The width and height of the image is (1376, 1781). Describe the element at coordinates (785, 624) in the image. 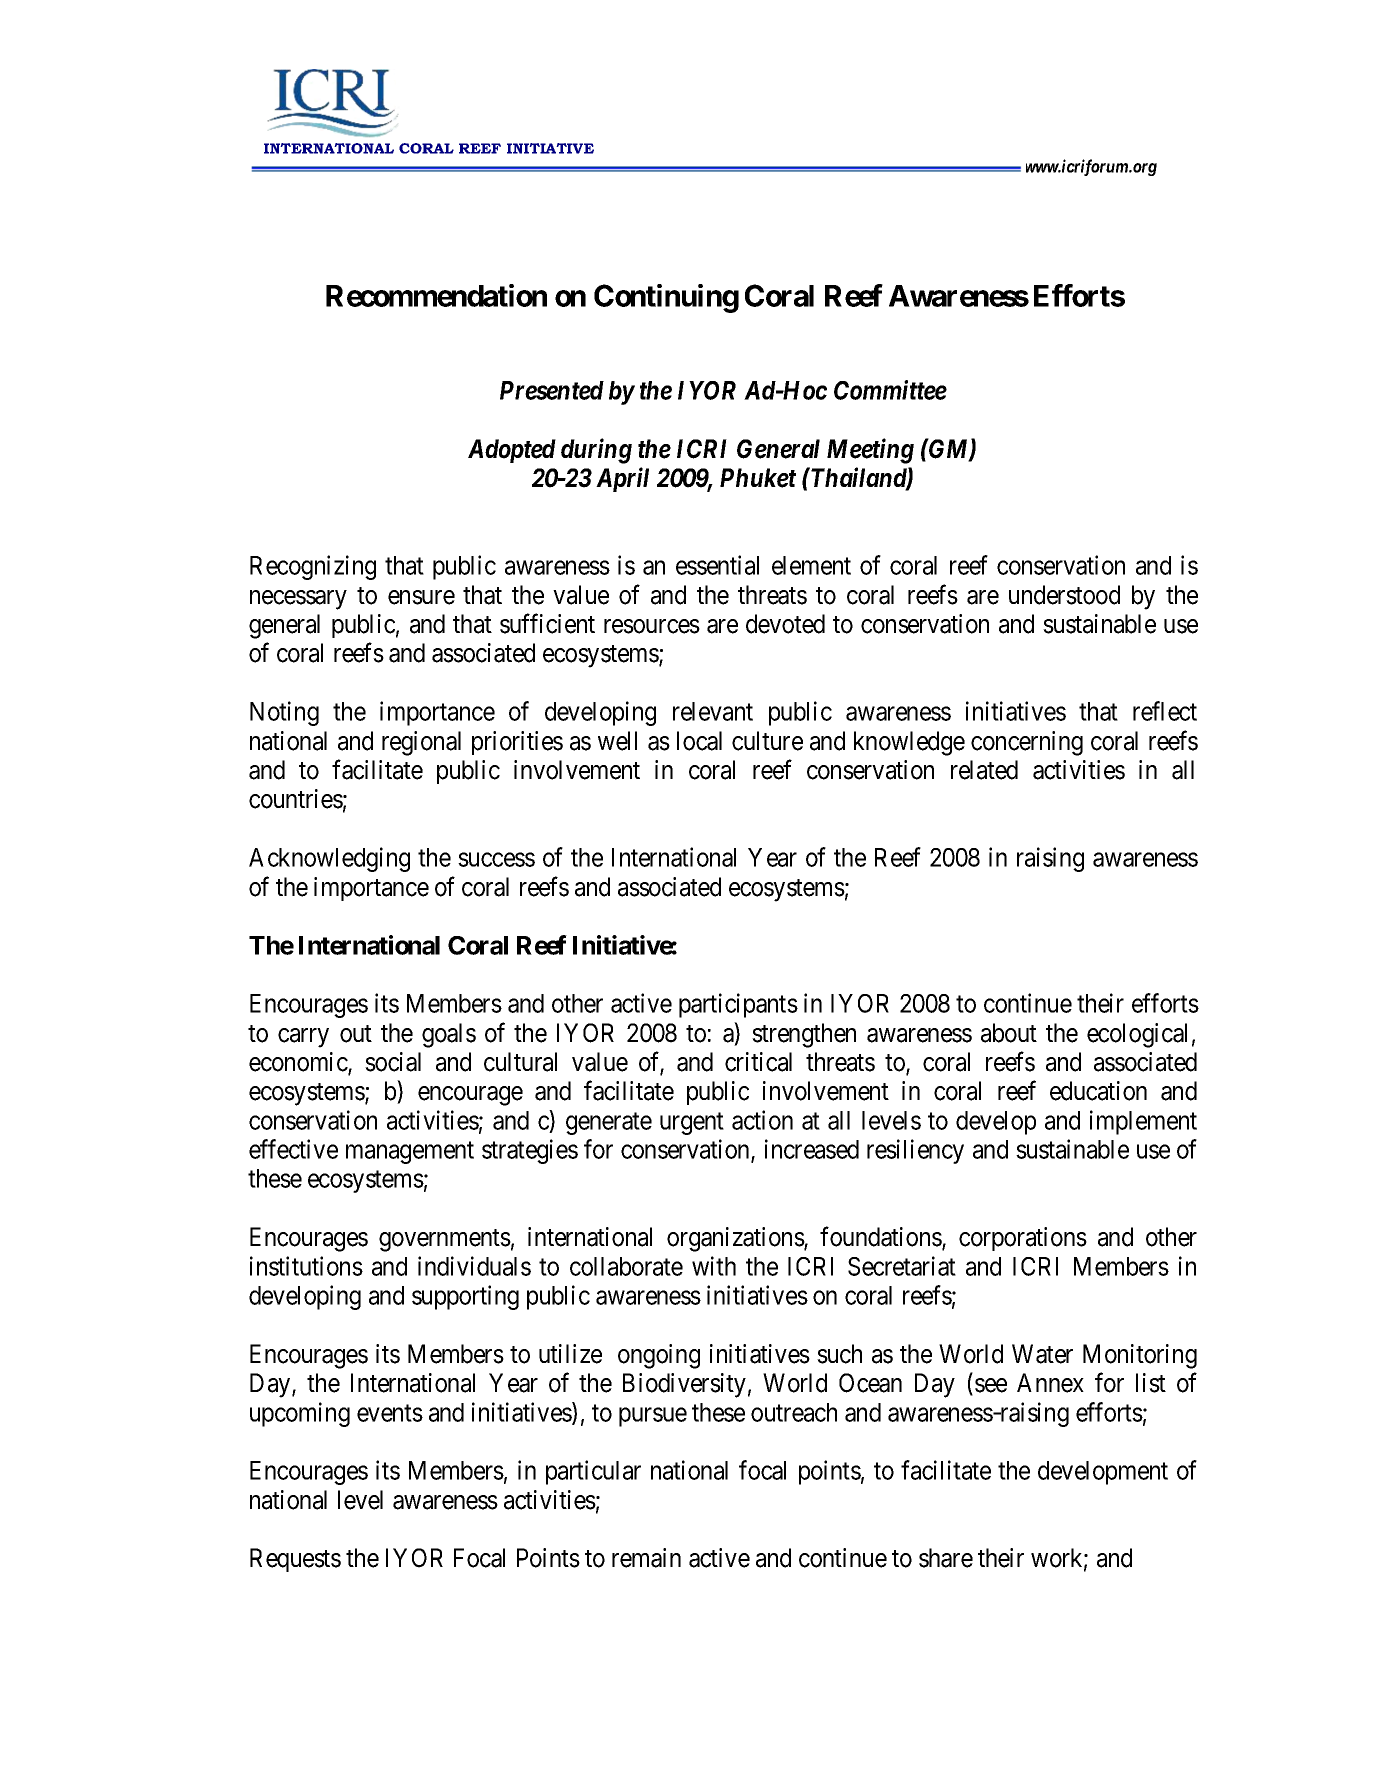

I see `devoted` at that location.
